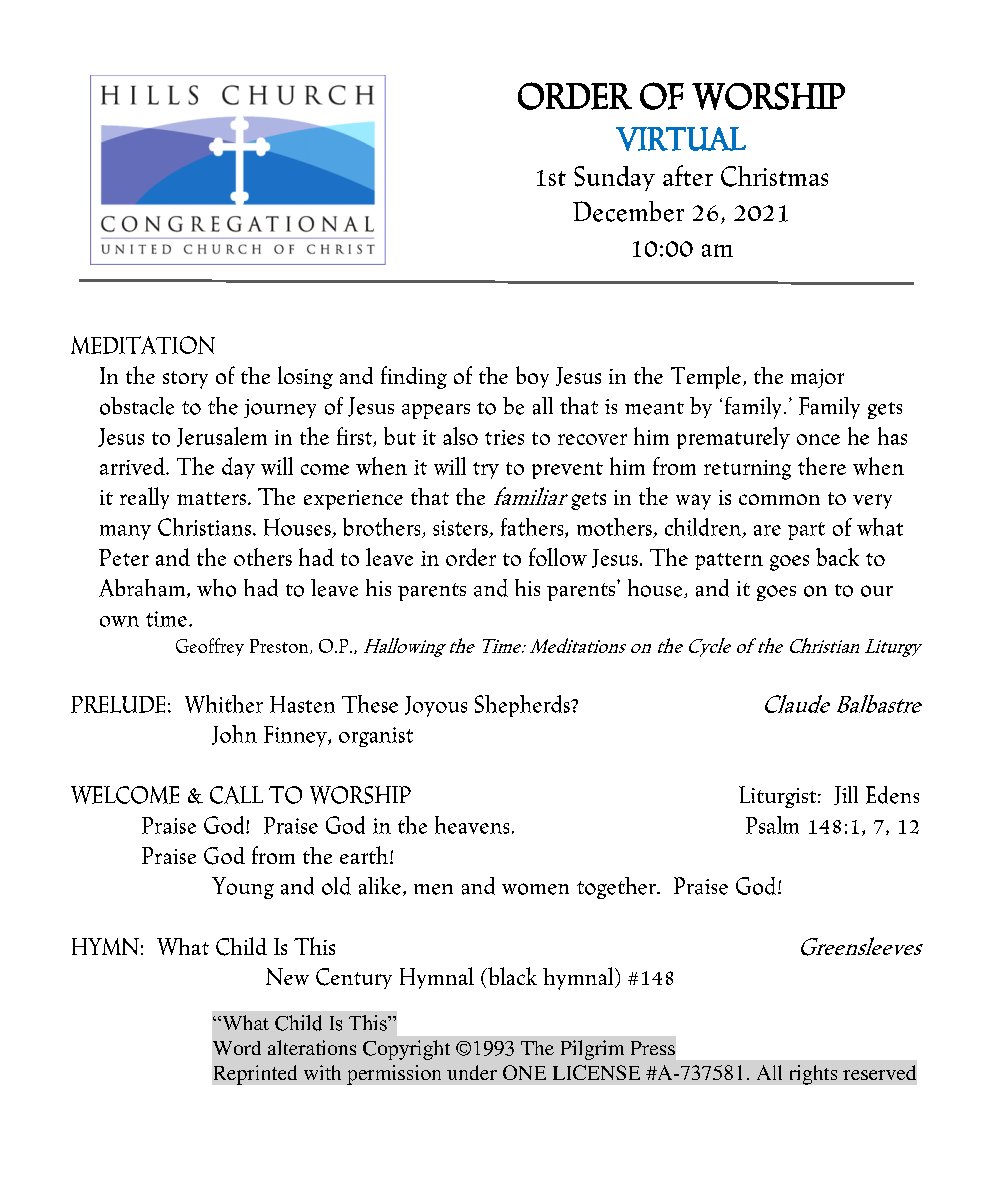 This screenshot has height=1204, width=991. I want to click on Sunday, so click(614, 178).
